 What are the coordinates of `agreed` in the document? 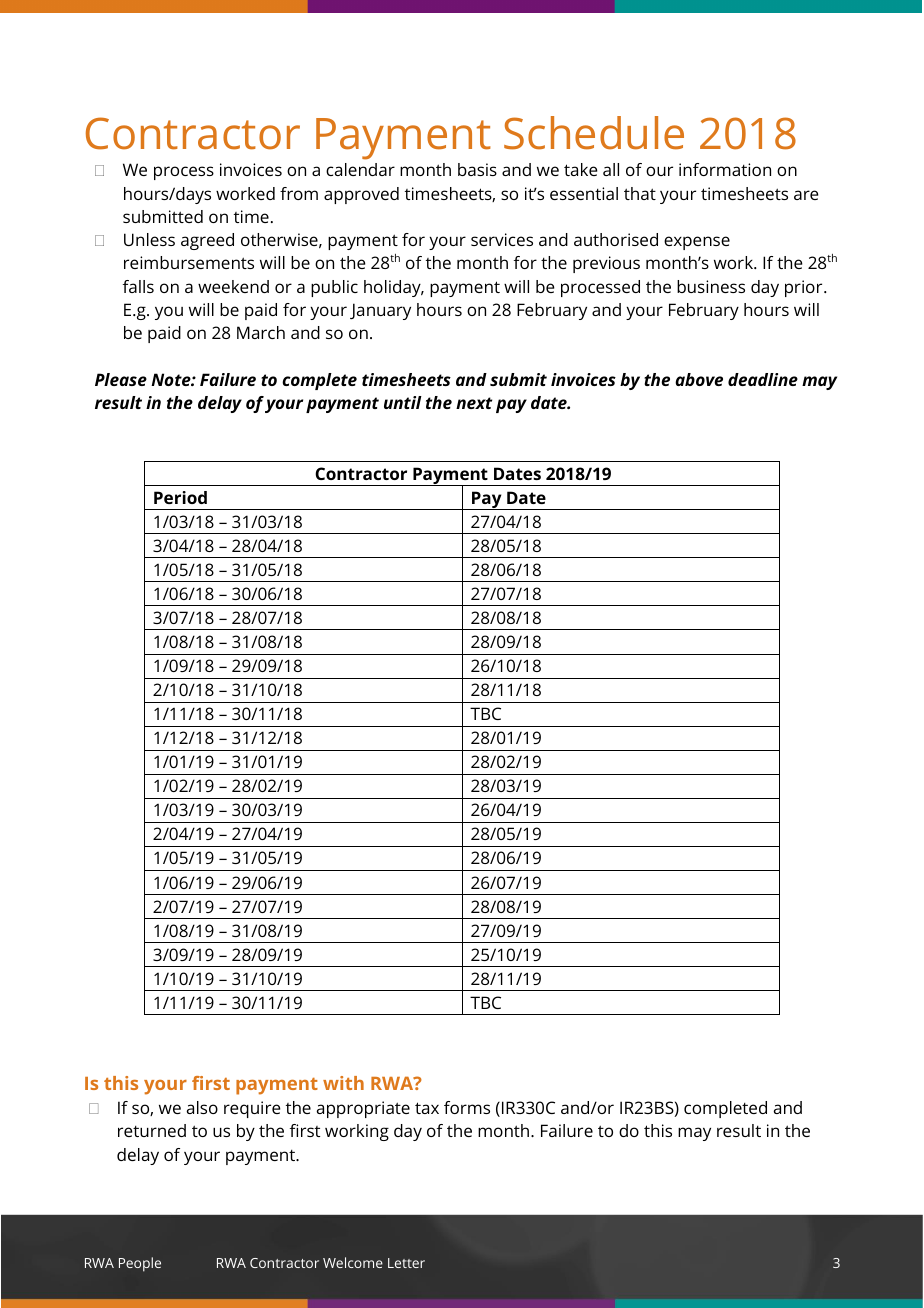 It's located at (207, 241).
